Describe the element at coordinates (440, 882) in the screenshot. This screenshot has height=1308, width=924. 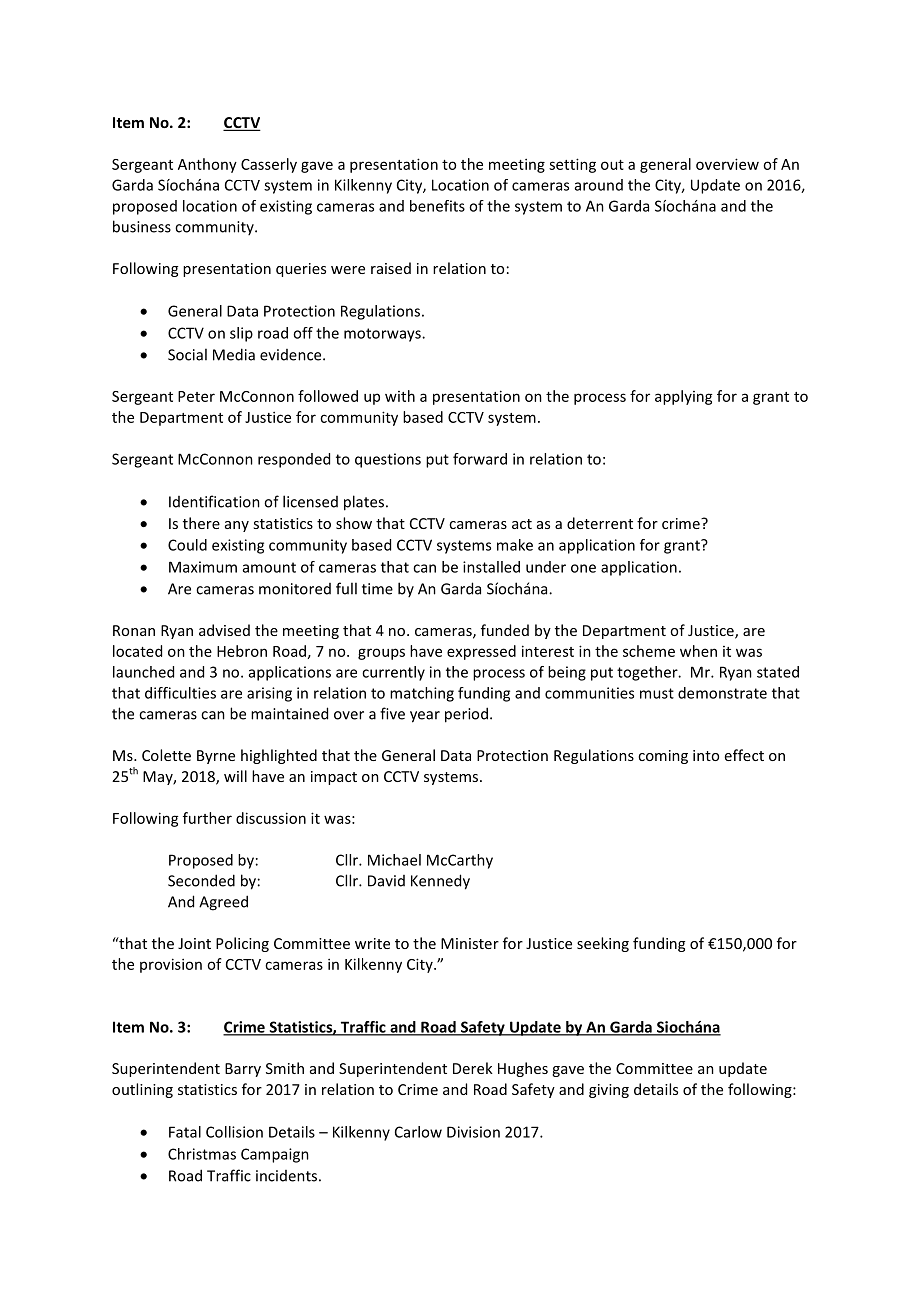
I see `Kennedy` at that location.
